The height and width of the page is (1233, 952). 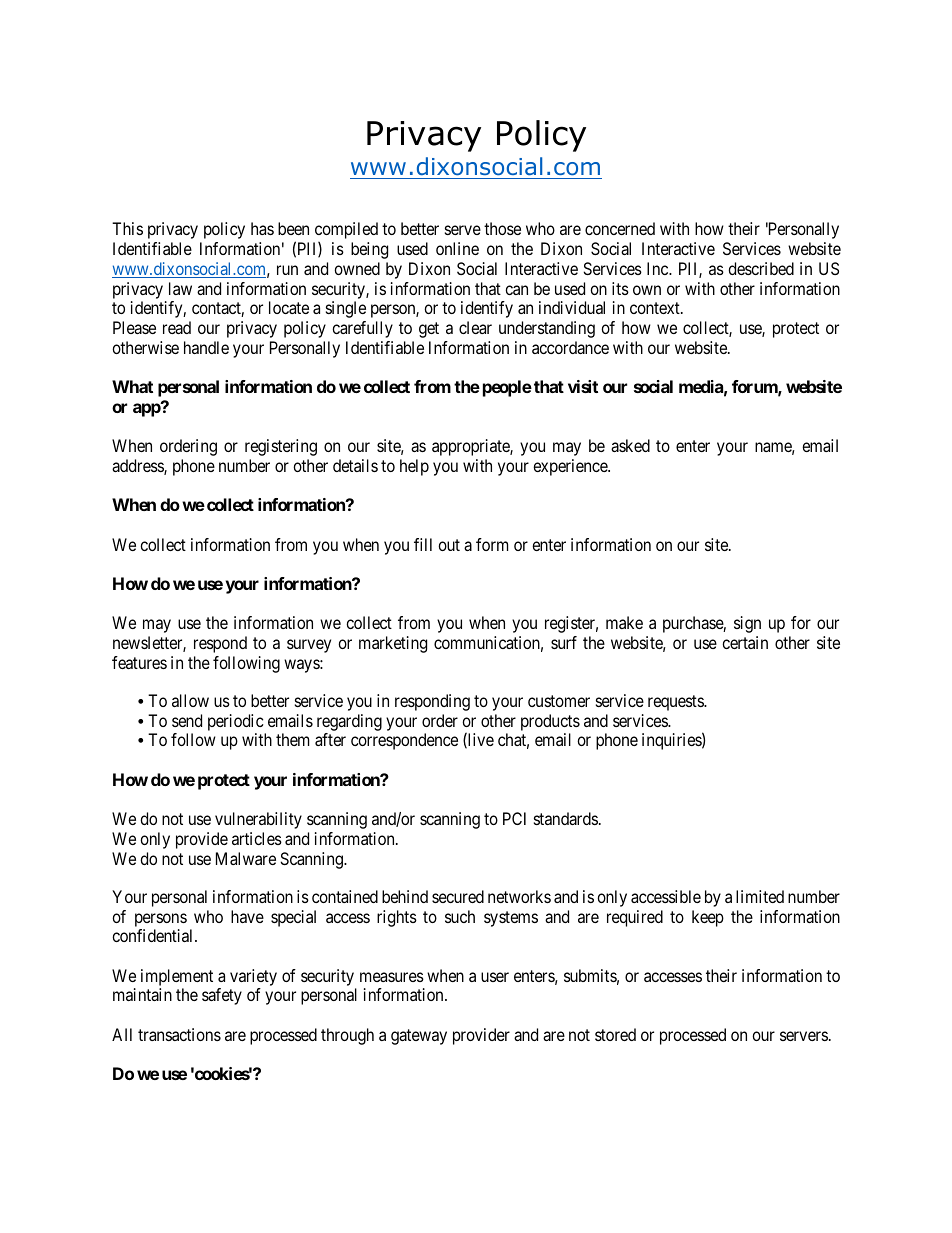 I want to click on Inc, so click(x=658, y=268).
